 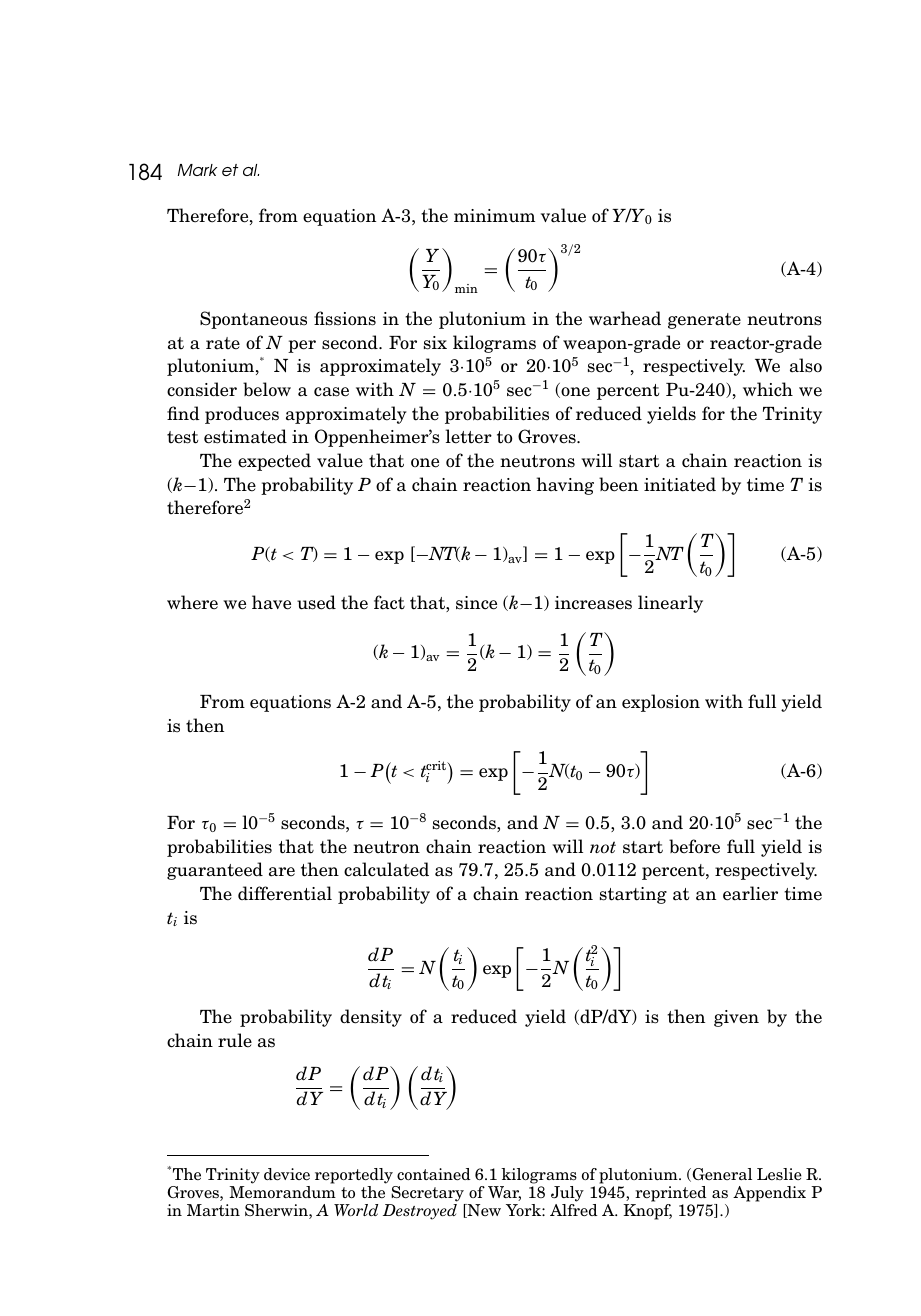 What do you see at coordinates (253, 320) in the image?
I see `Spontaneous` at bounding box center [253, 320].
